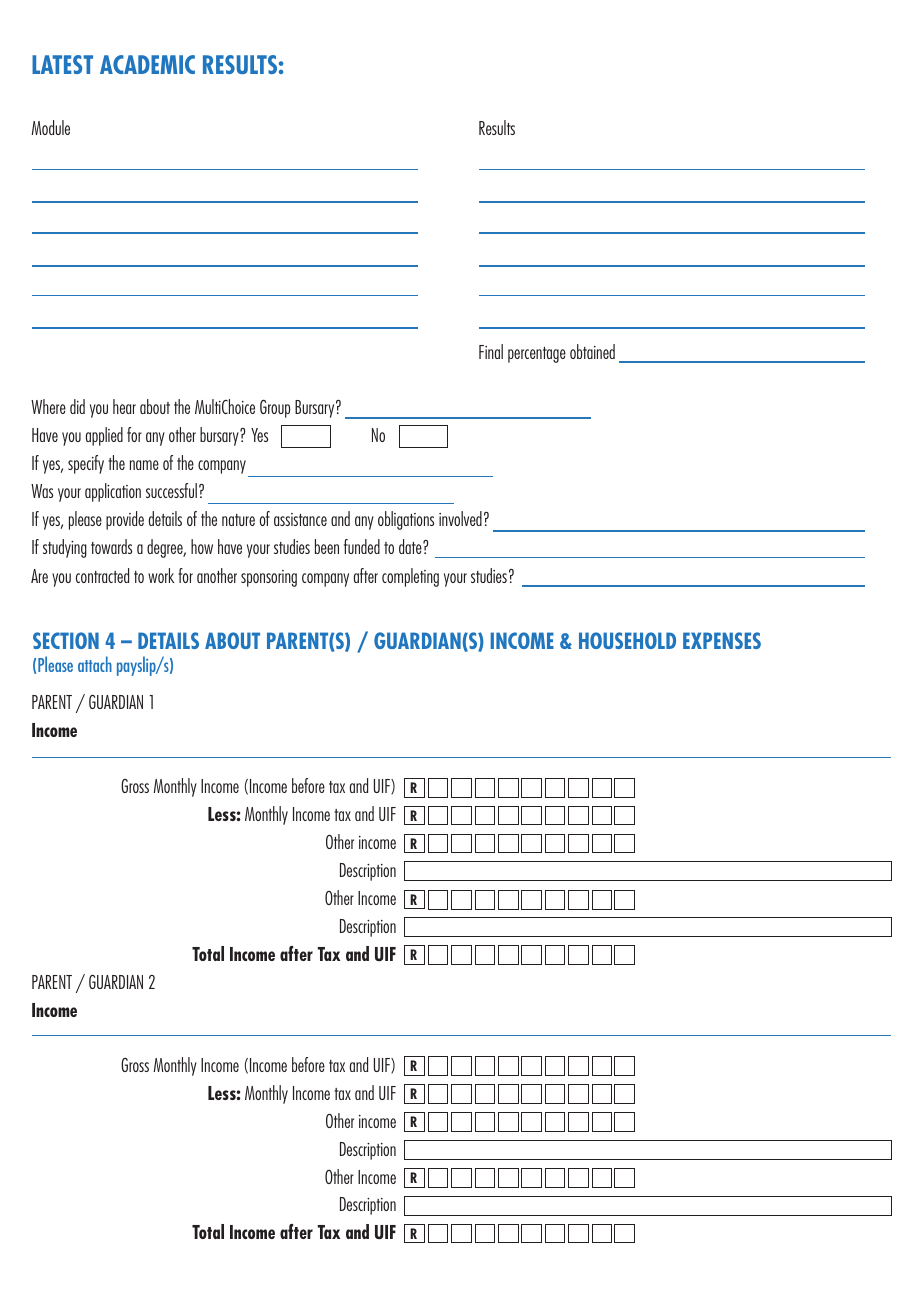 The width and height of the screenshot is (924, 1308). I want to click on attach, so click(95, 664).
